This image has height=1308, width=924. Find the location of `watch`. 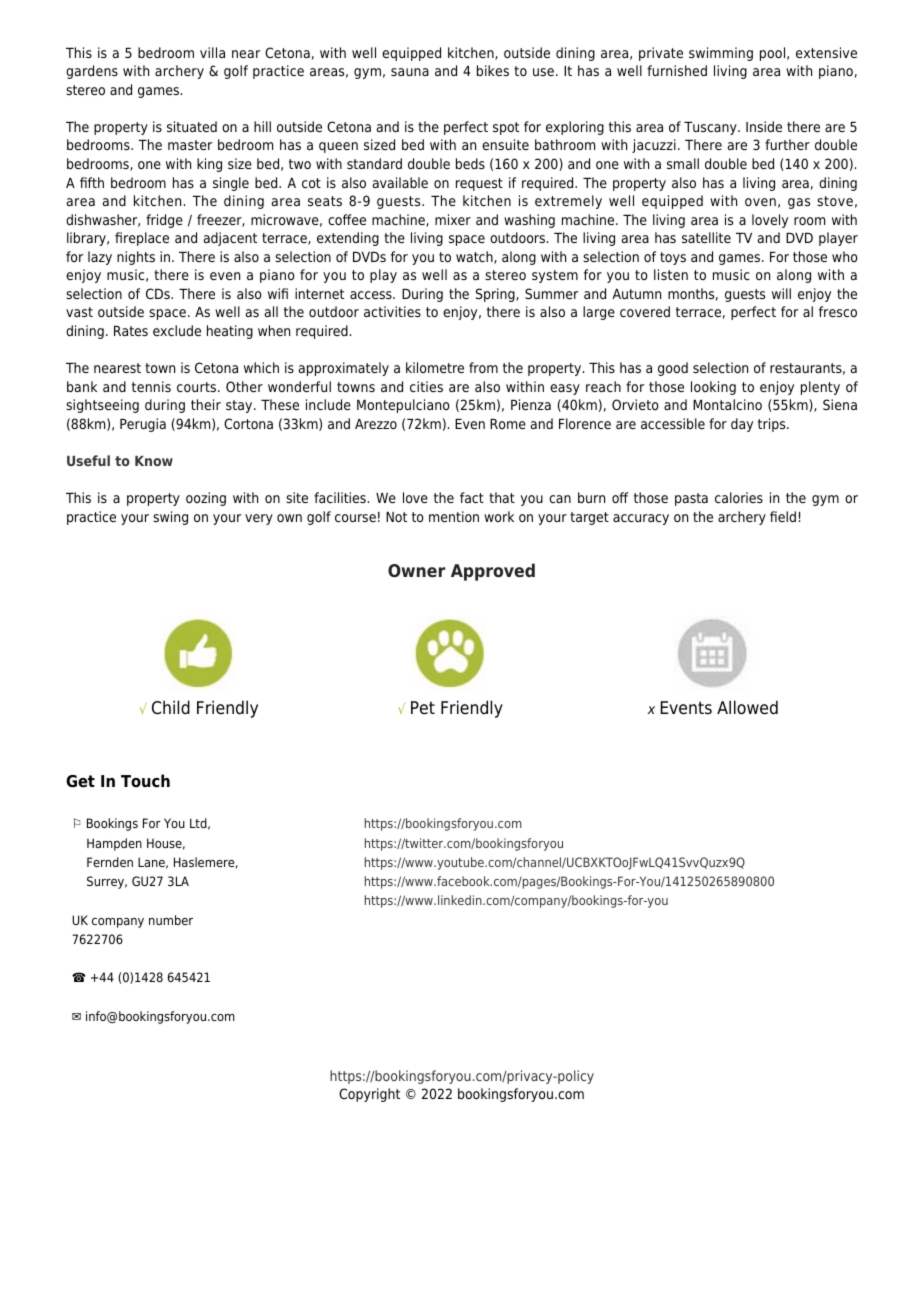

watch is located at coordinates (475, 257).
